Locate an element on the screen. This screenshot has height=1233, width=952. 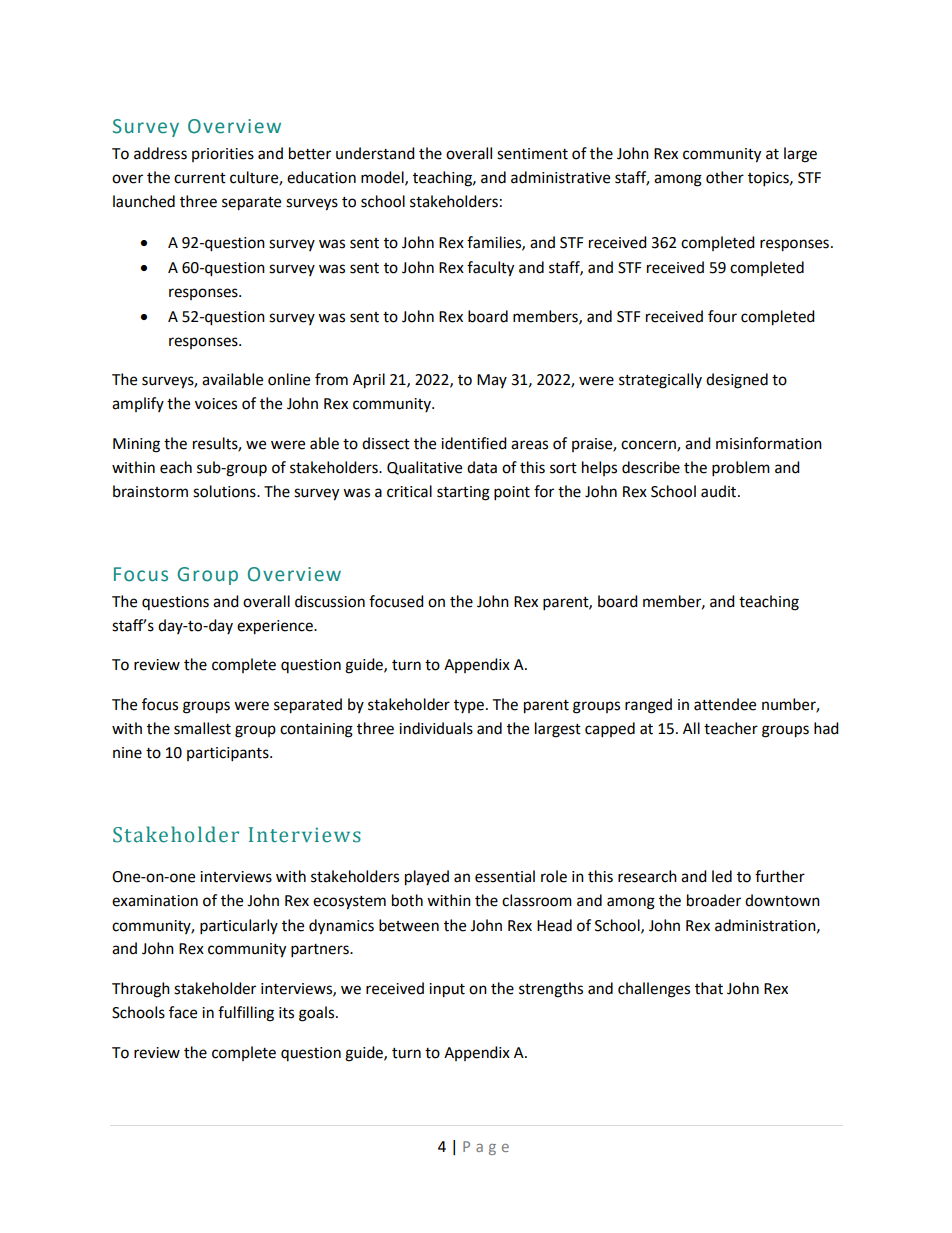
administrative is located at coordinates (560, 177).
